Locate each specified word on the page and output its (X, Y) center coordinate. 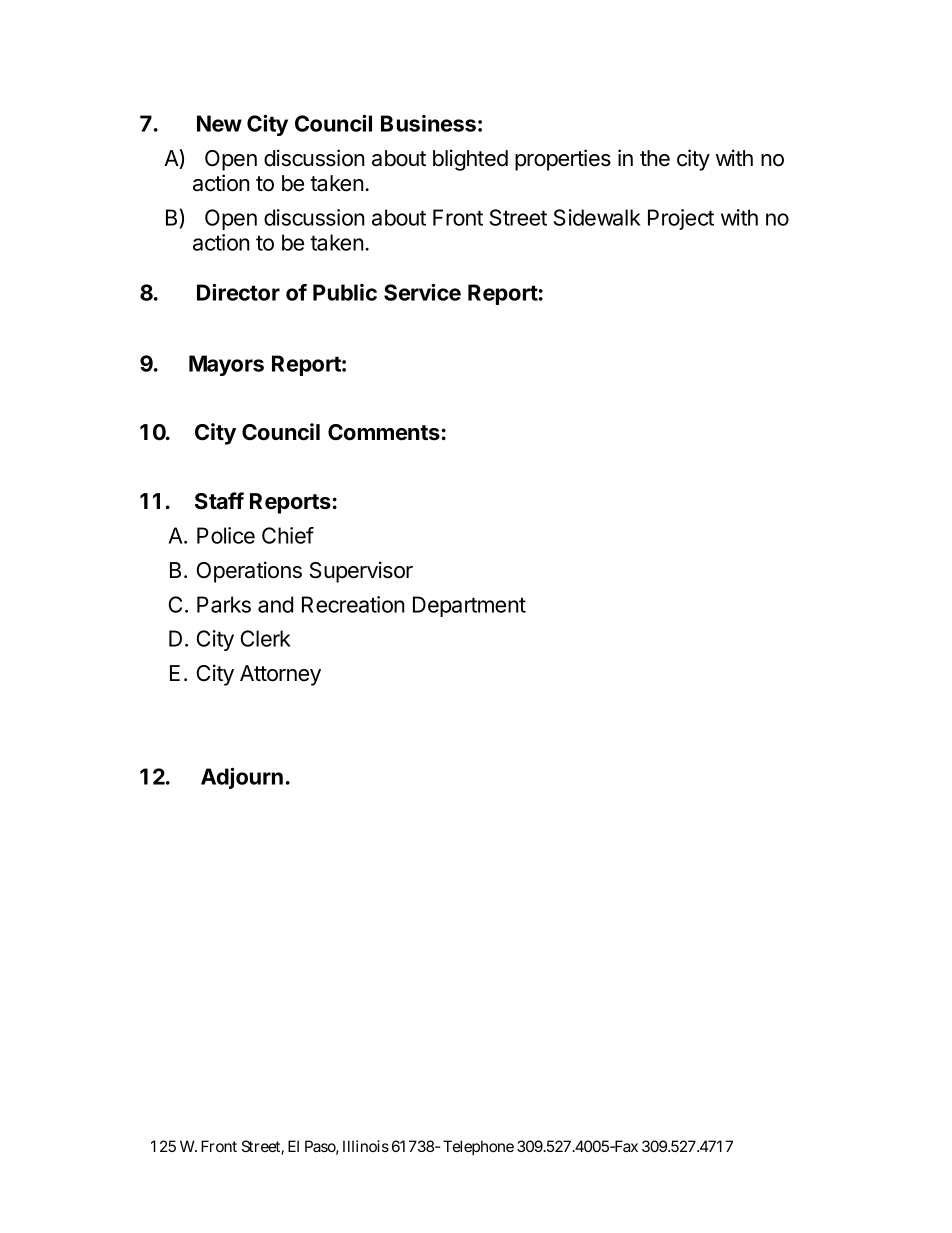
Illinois (366, 1146)
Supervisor (361, 572)
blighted (470, 160)
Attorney (280, 675)
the (655, 158)
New (219, 123)
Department (469, 606)
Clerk (266, 638)
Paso (322, 1147)
